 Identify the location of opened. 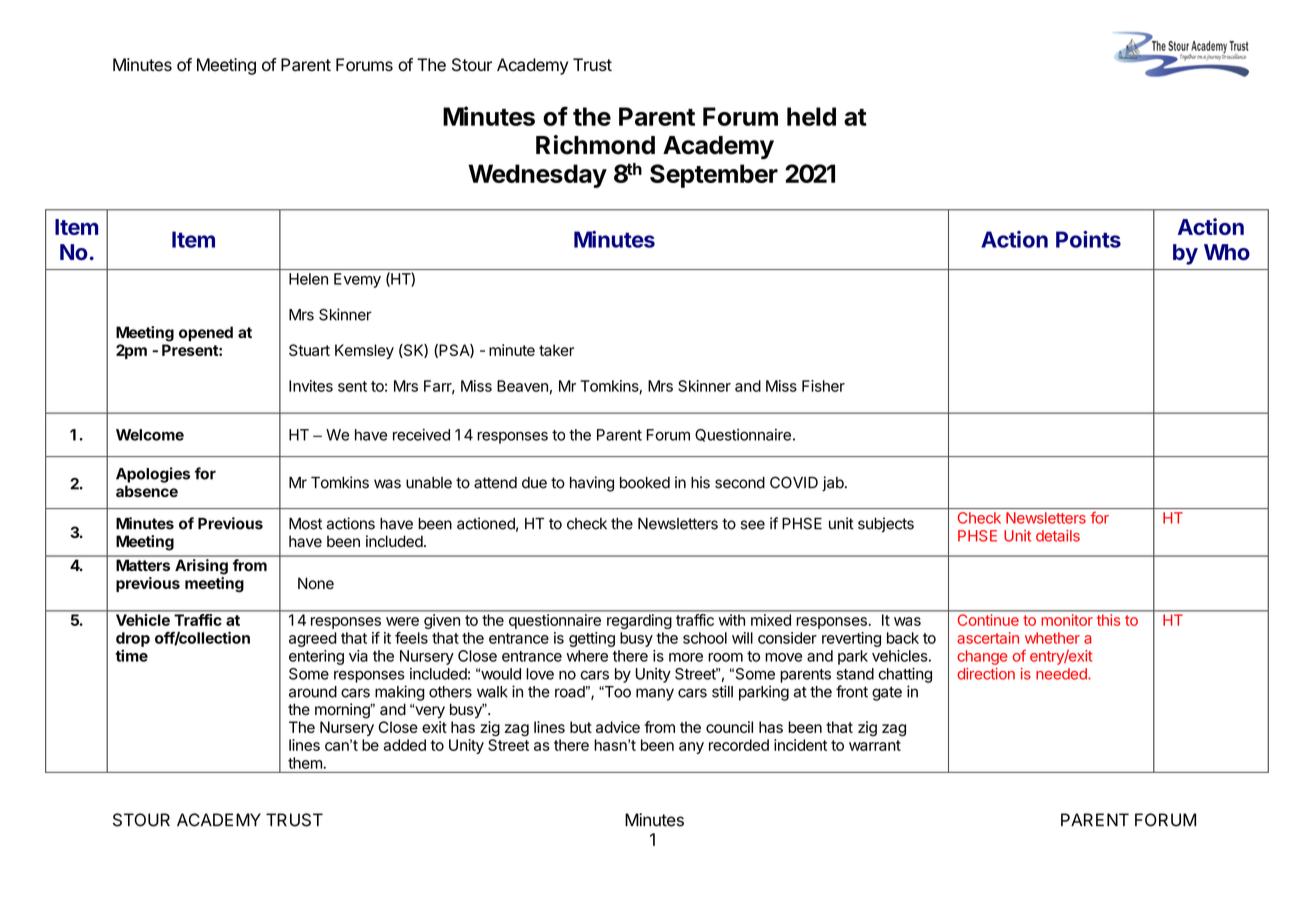
(206, 334).
